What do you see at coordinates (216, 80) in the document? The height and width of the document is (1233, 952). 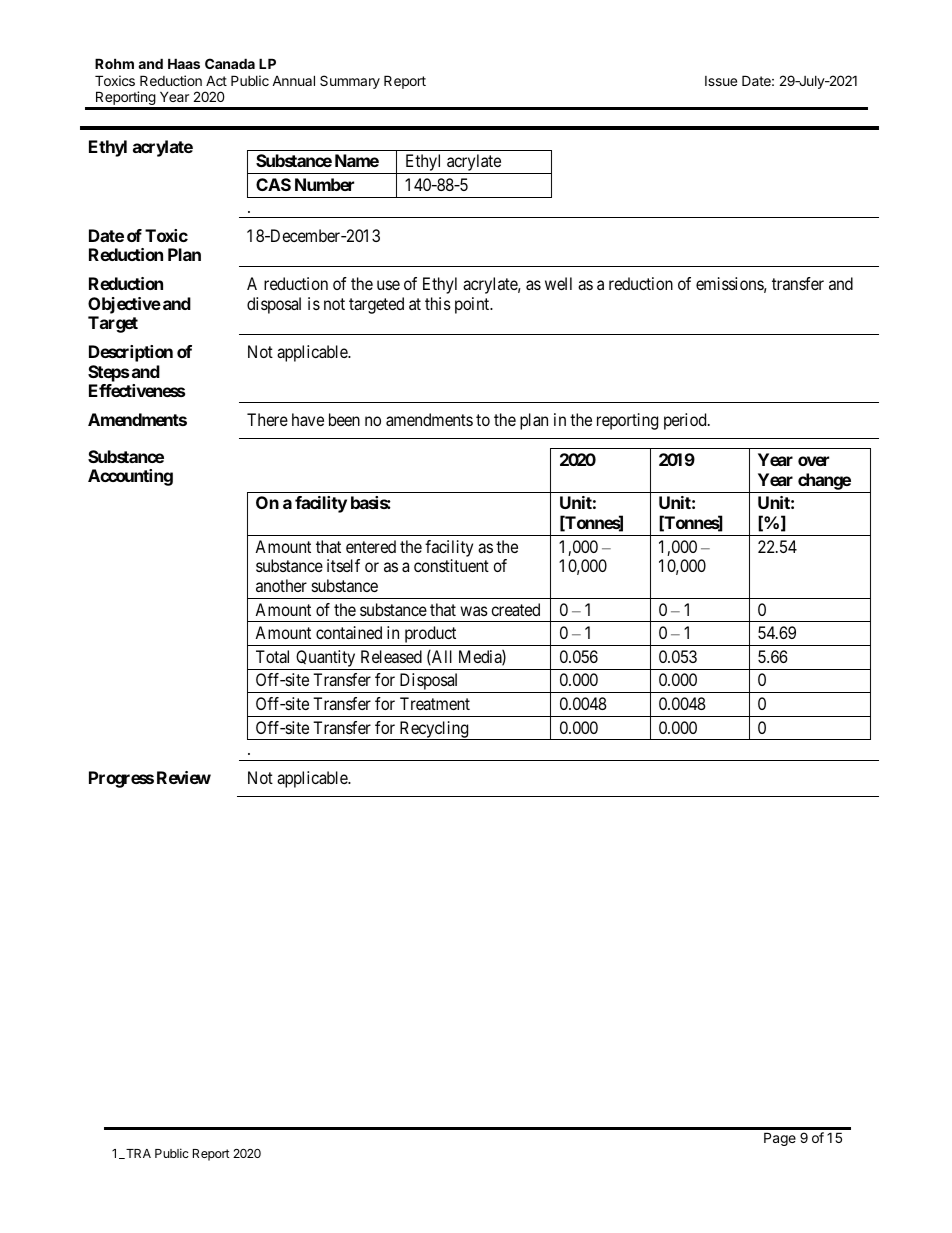 I see `Act` at bounding box center [216, 80].
